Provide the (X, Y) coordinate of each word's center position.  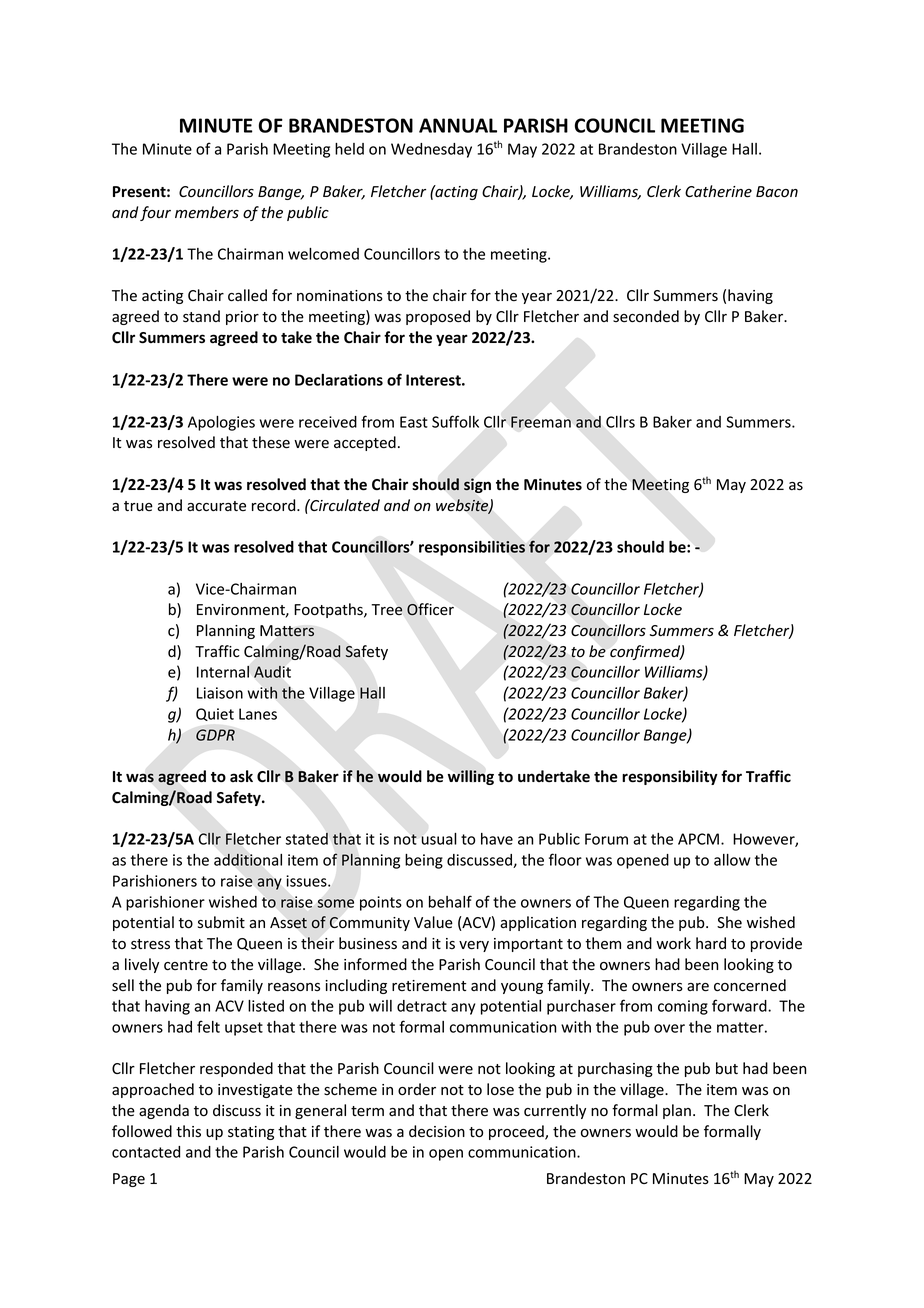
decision (437, 1131)
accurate (216, 506)
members (207, 212)
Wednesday (431, 150)
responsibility (670, 777)
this (188, 1131)
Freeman (541, 422)
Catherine (718, 191)
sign (477, 485)
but (727, 1068)
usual (439, 839)
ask (241, 776)
